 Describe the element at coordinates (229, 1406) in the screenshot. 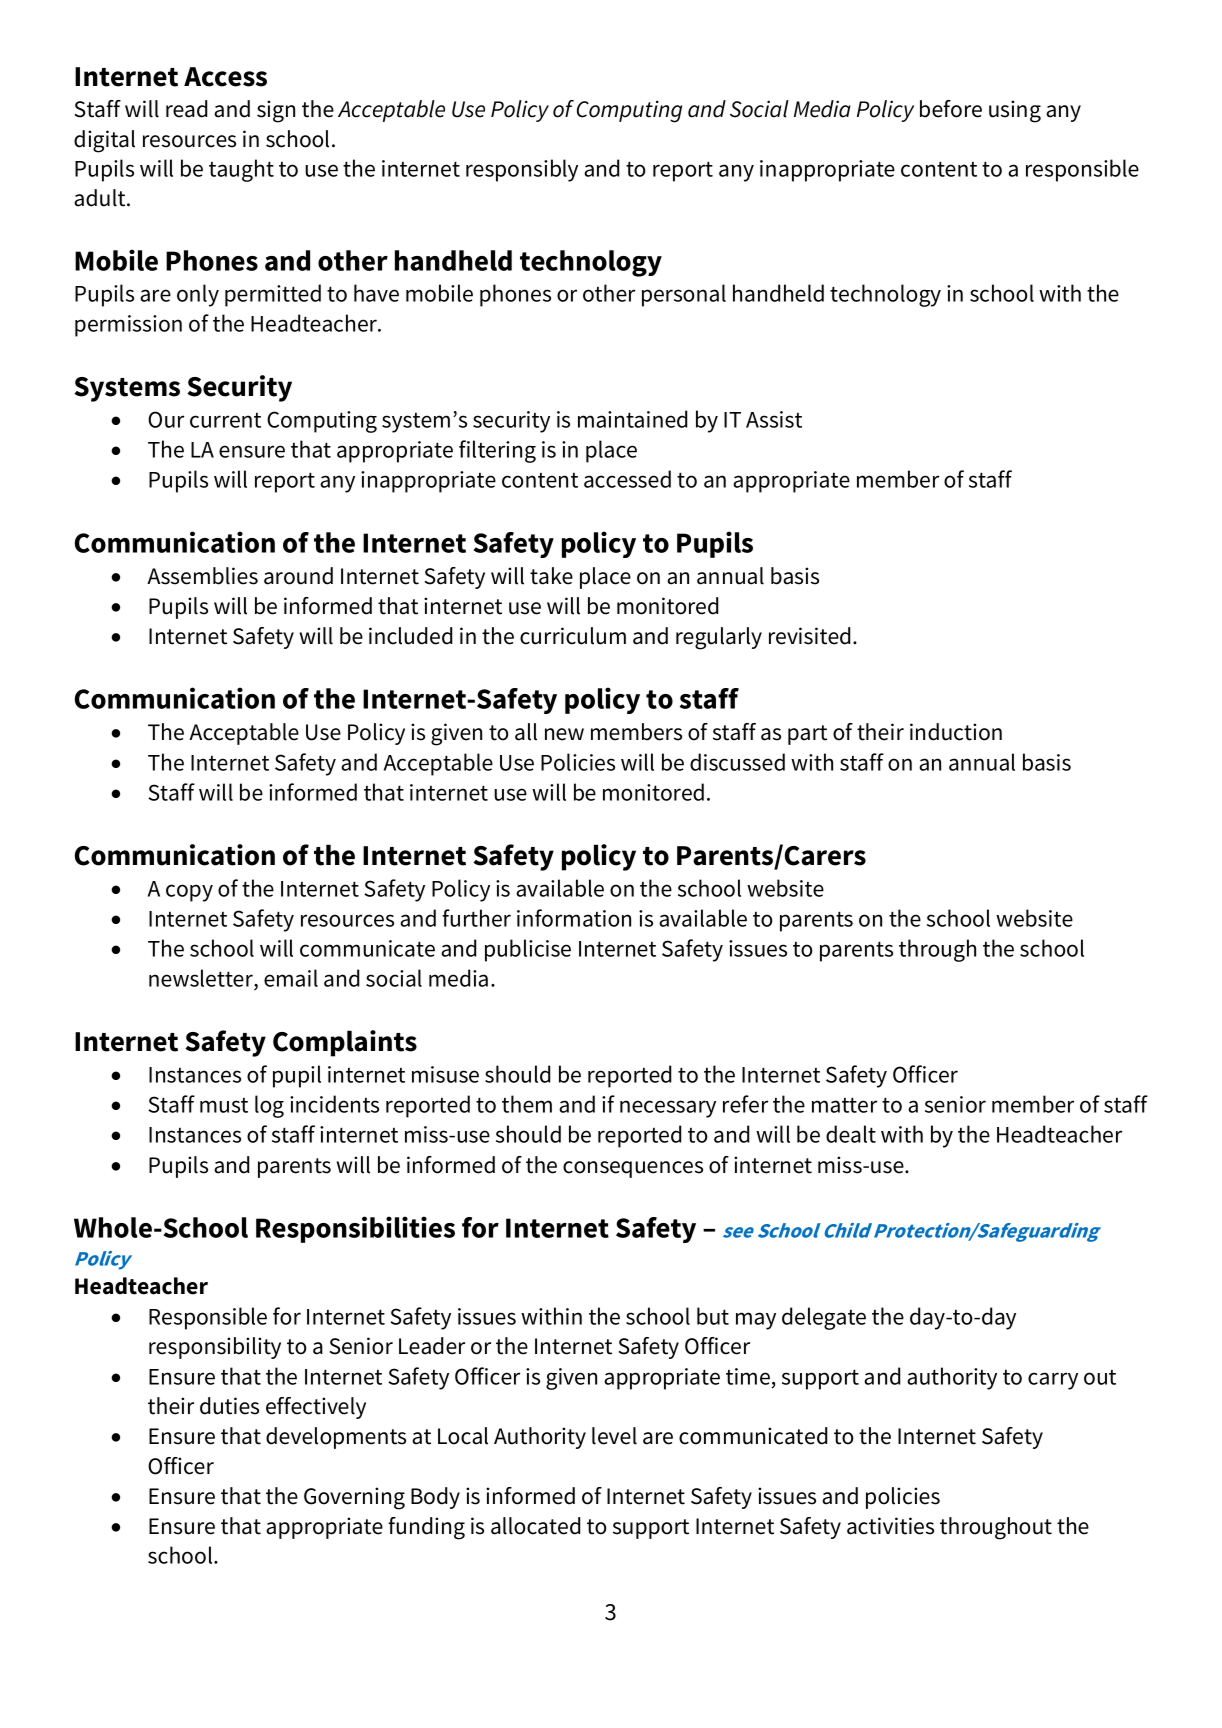

I see `duties` at that location.
